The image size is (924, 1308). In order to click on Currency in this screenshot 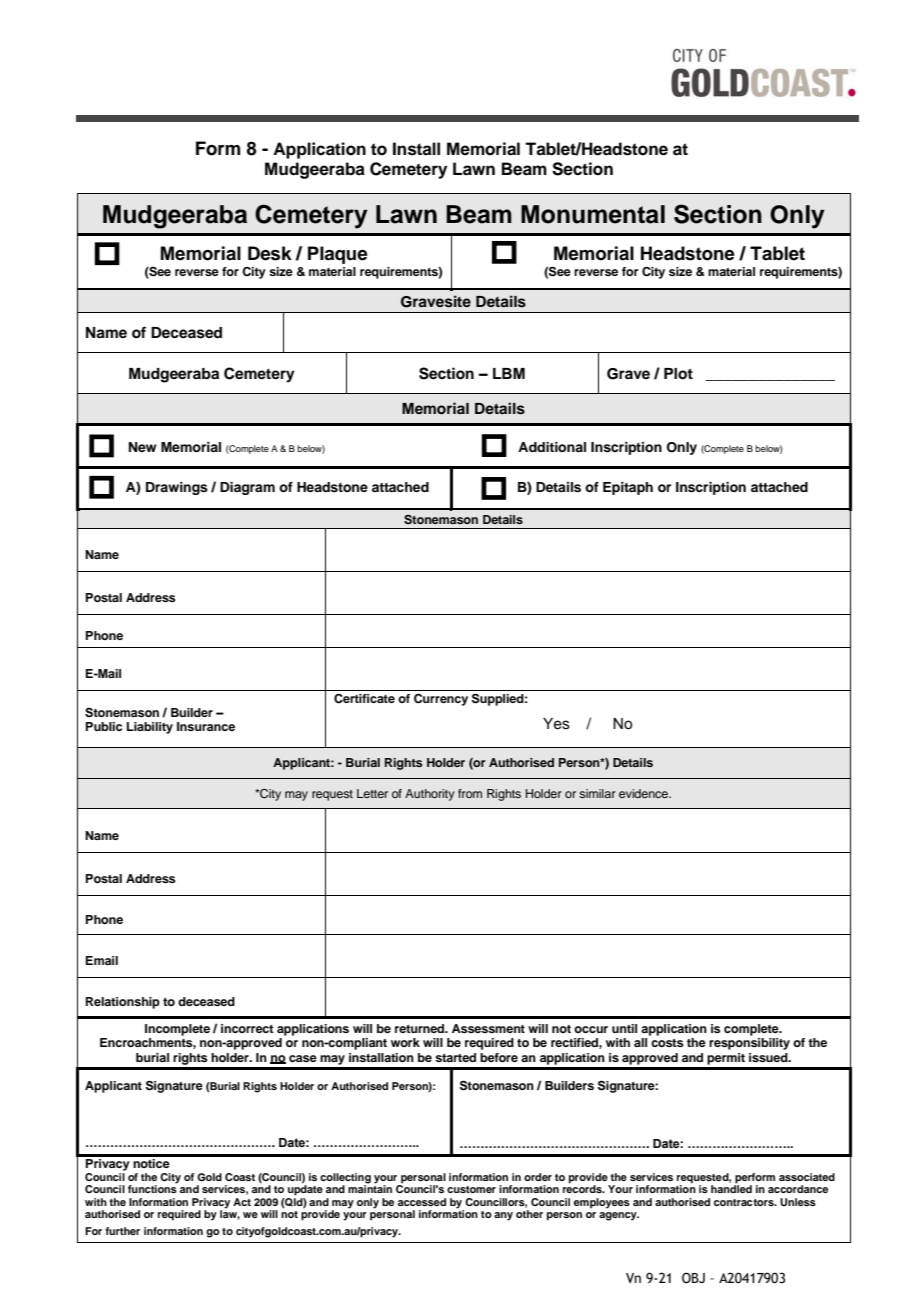, I will do `click(441, 700)`.
